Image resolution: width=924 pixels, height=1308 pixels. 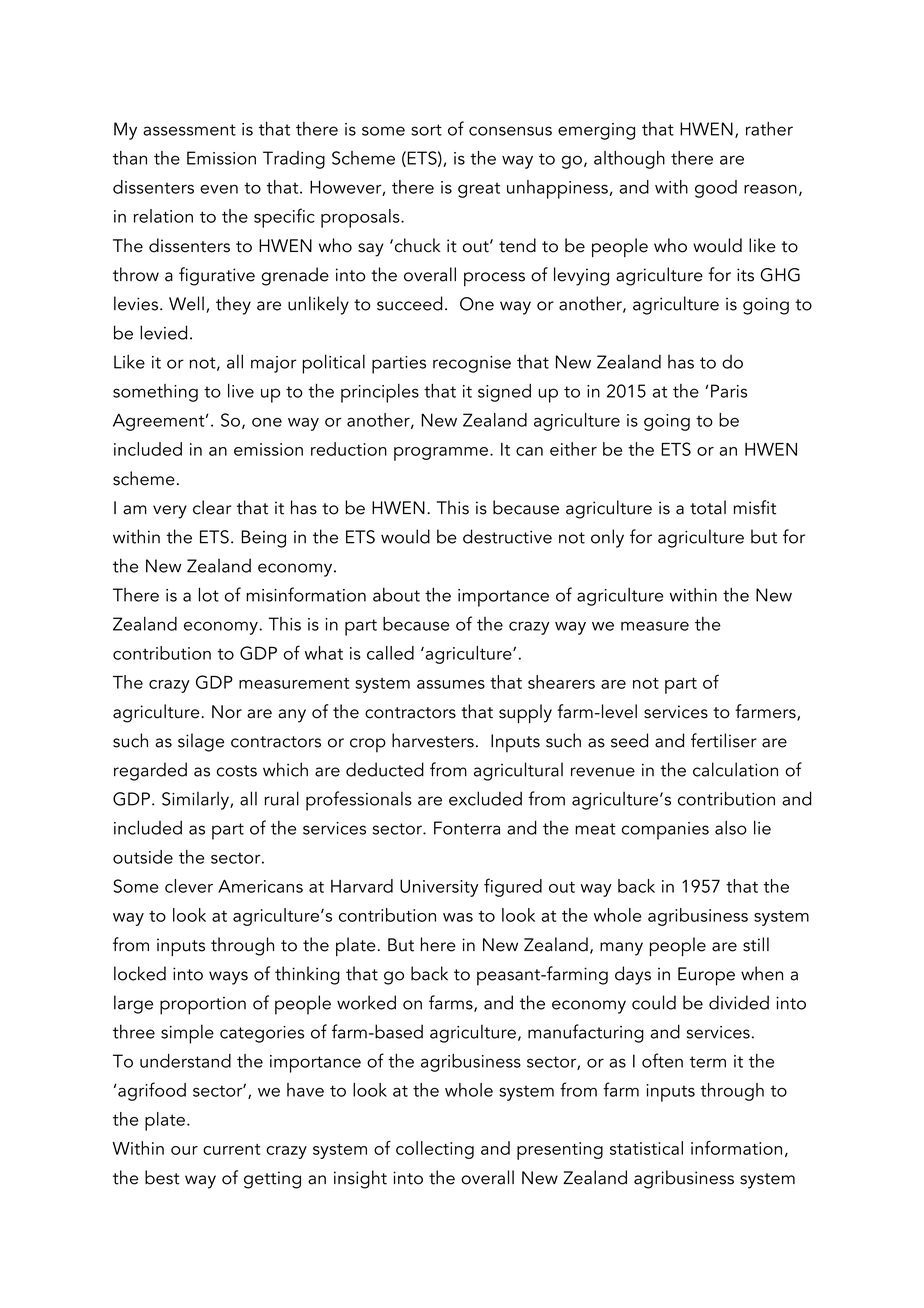 I want to click on current, so click(x=231, y=1149).
